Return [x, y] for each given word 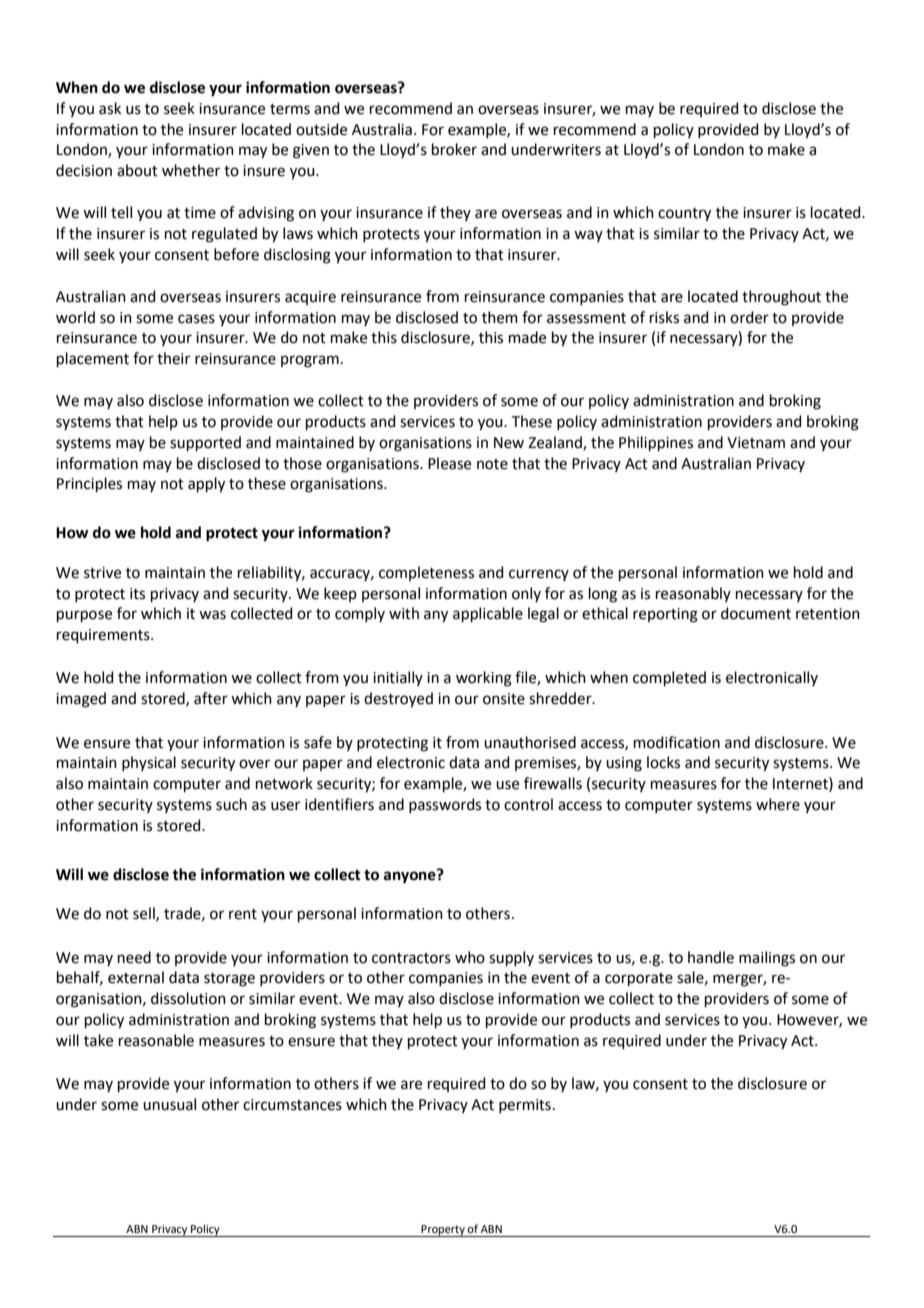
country [684, 215]
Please [449, 463]
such [231, 804]
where [778, 804]
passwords [445, 805]
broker [454, 149]
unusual [169, 1104]
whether [191, 170]
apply [206, 485]
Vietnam [756, 443]
